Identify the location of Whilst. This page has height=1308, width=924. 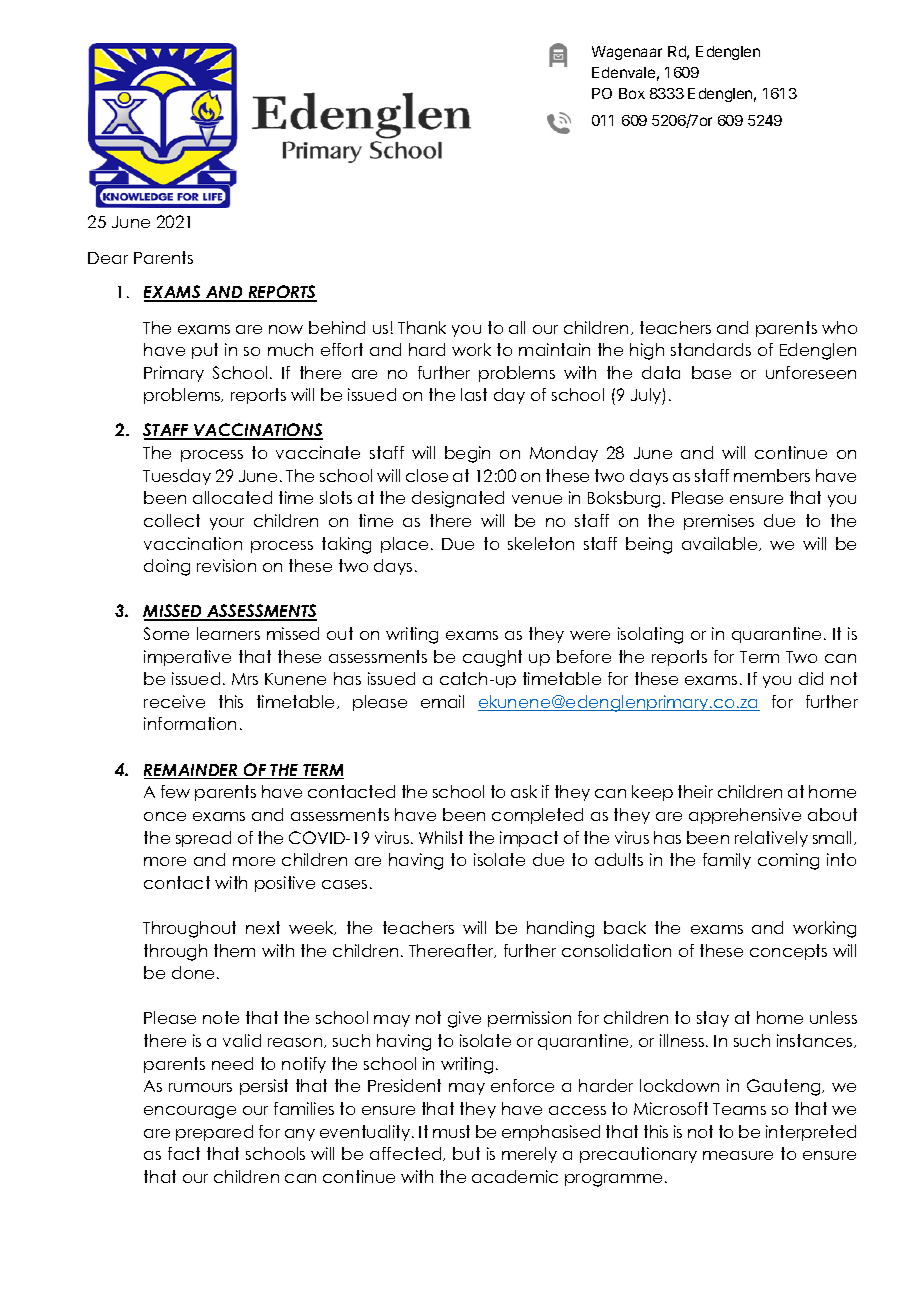
(441, 837).
